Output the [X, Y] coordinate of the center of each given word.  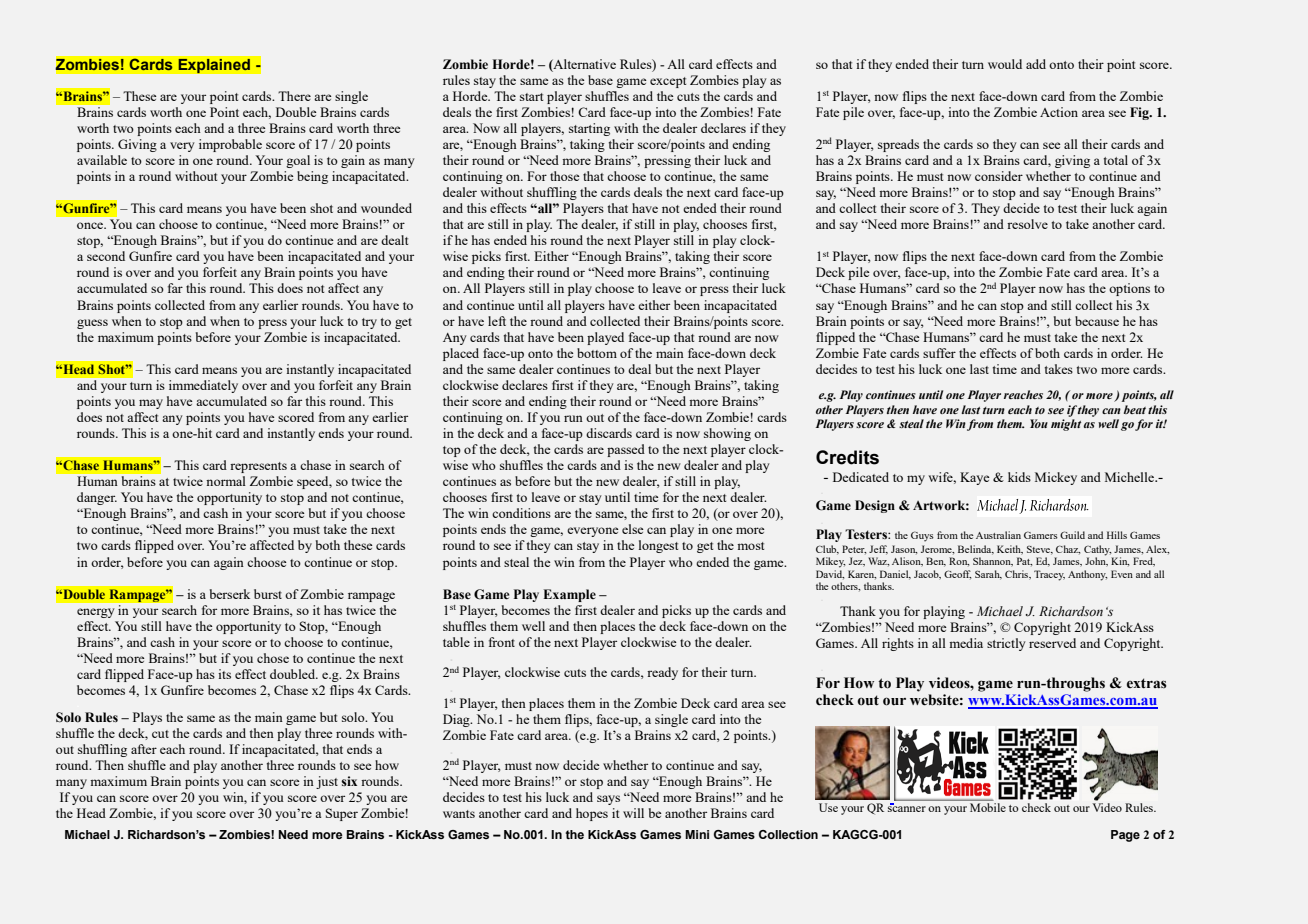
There [294, 96]
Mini [697, 834]
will [633, 813]
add [1036, 64]
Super [342, 814]
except [668, 82]
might [1066, 425]
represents [258, 467]
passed [626, 450]
